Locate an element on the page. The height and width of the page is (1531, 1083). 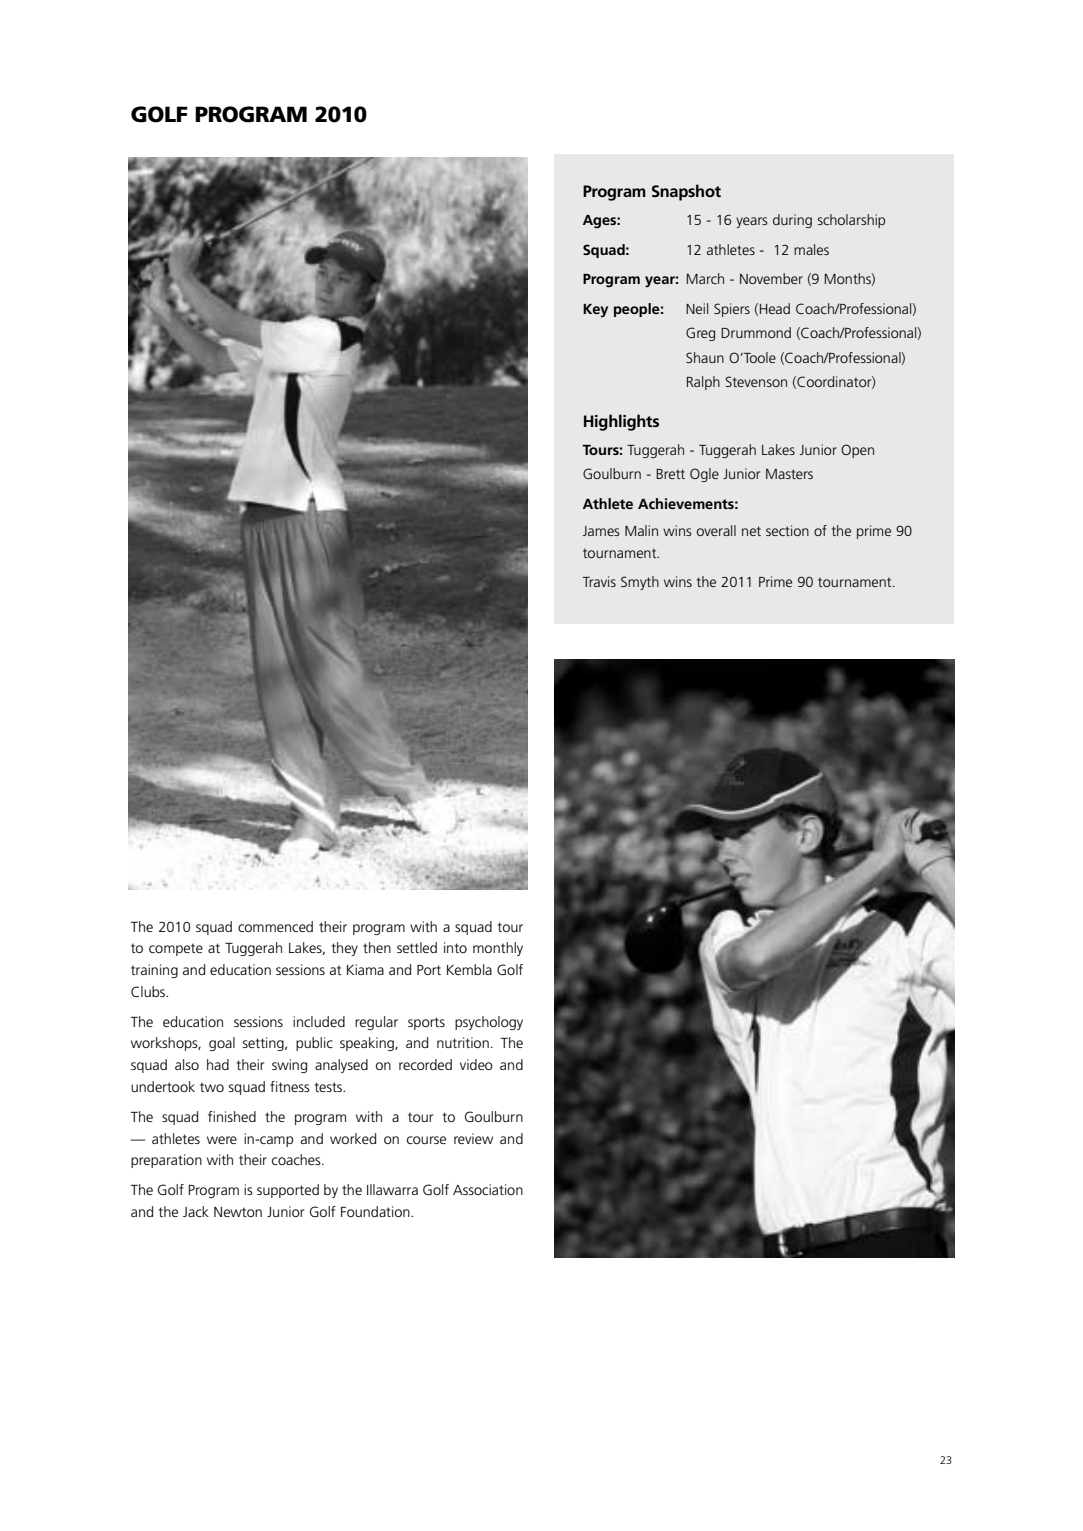
video is located at coordinates (476, 1064).
